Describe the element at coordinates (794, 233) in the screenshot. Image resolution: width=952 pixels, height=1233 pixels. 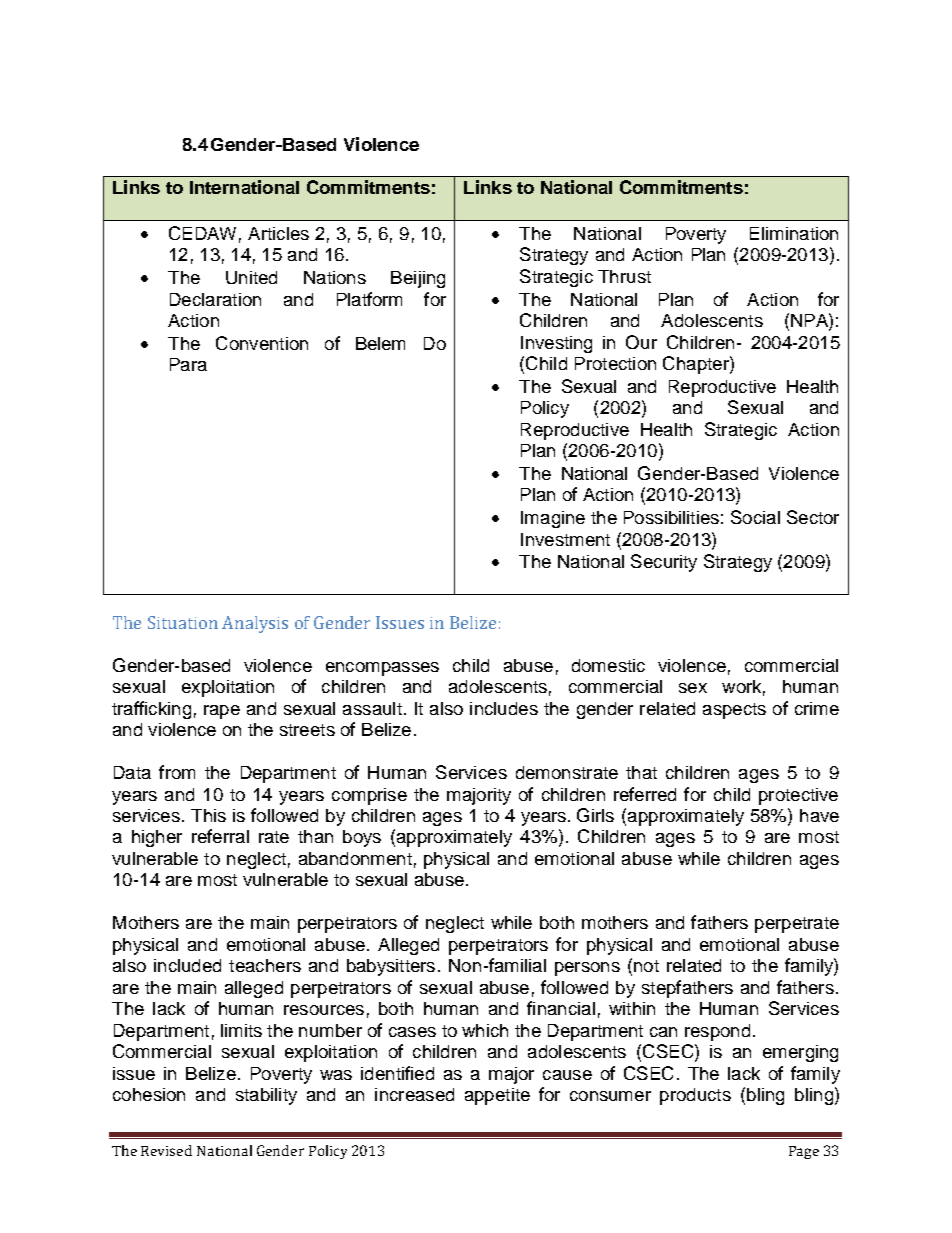
I see `Elimination` at that location.
